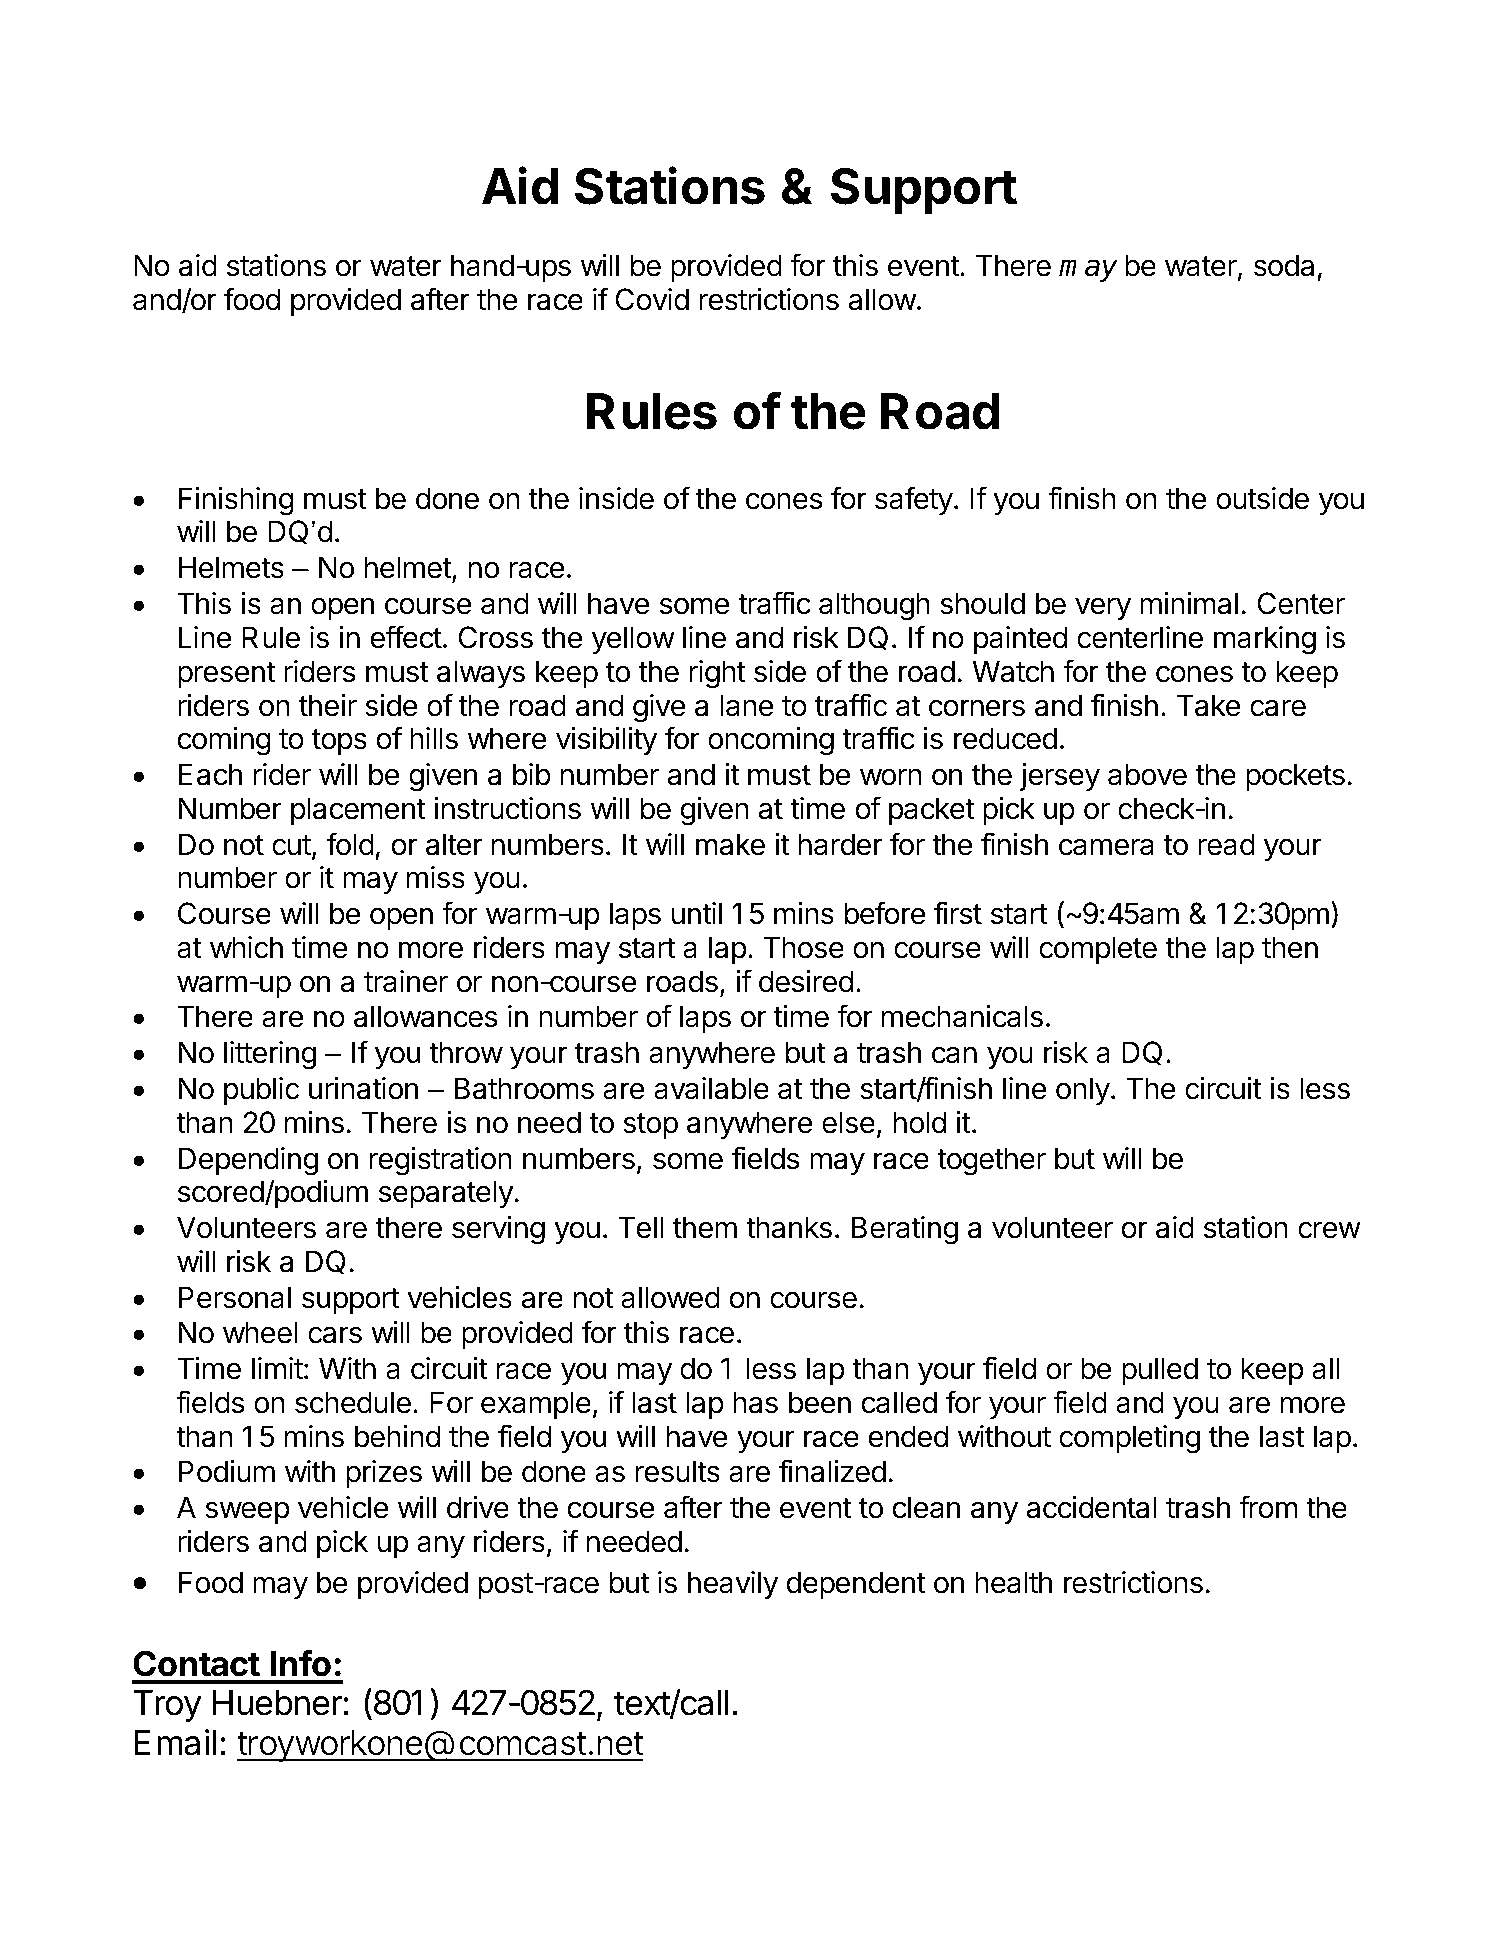 The height and width of the screenshot is (1939, 1498). Describe the element at coordinates (652, 299) in the screenshot. I see `Covid` at that location.
